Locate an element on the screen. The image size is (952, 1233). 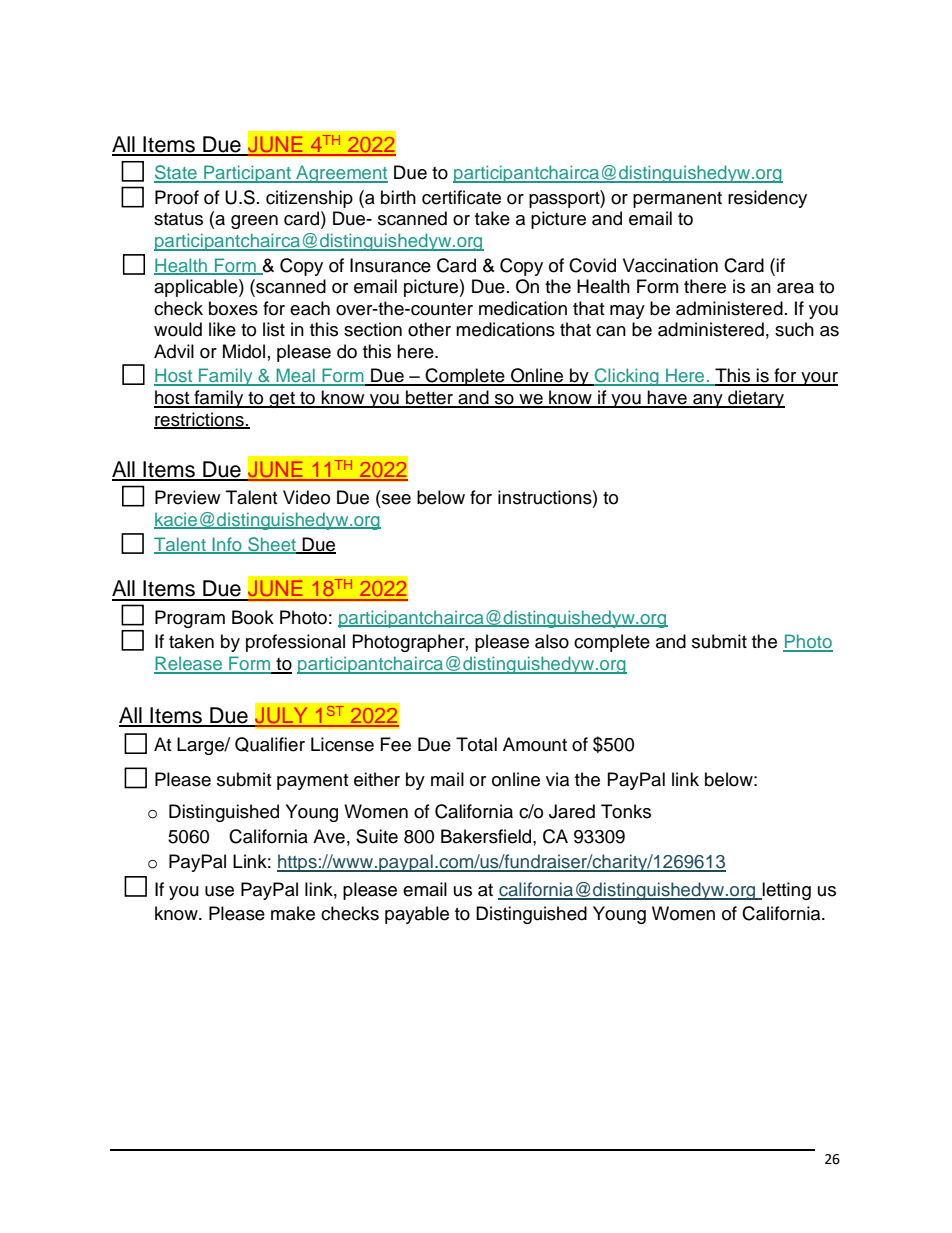
better is located at coordinates (429, 398).
